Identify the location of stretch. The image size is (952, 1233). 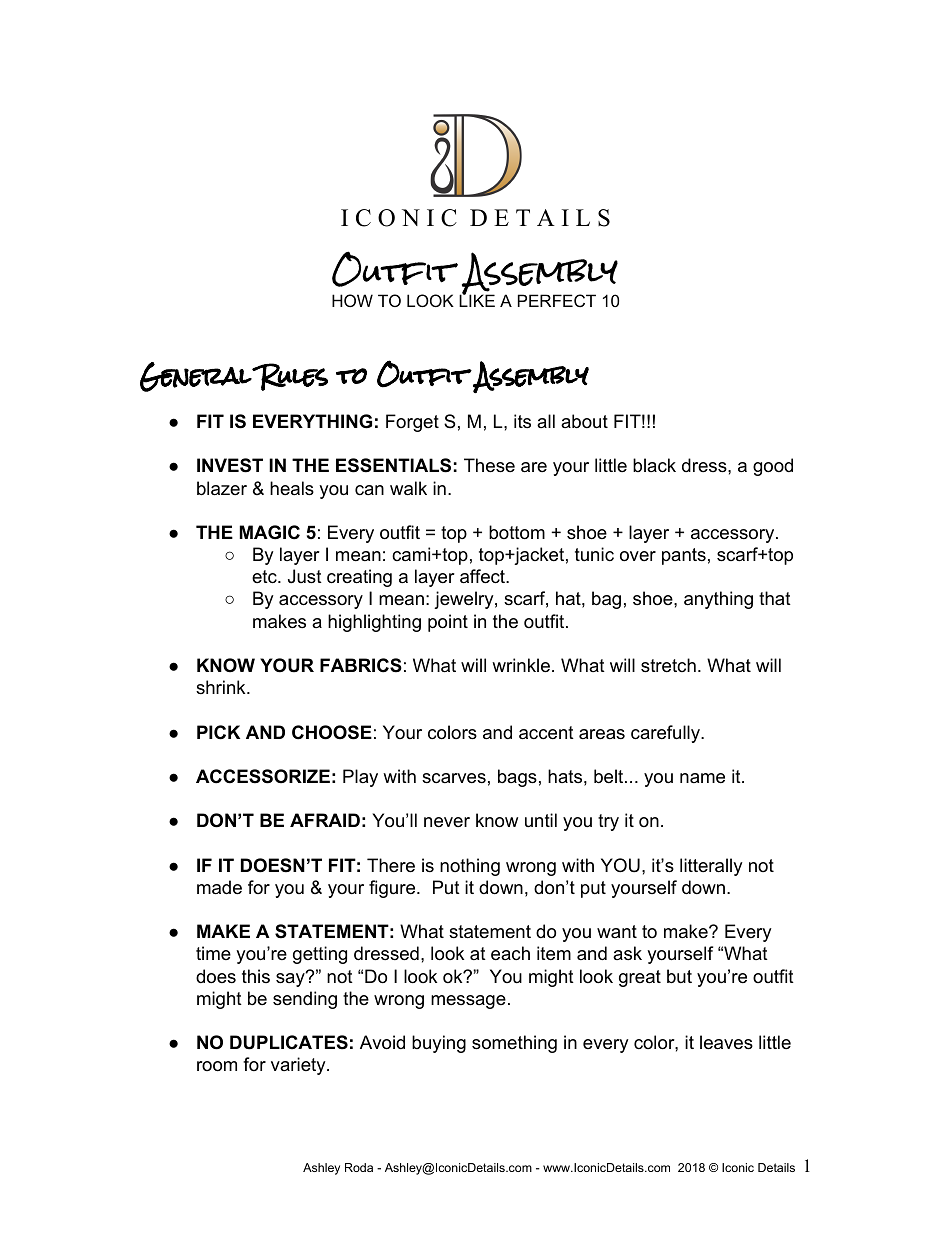
(668, 665).
